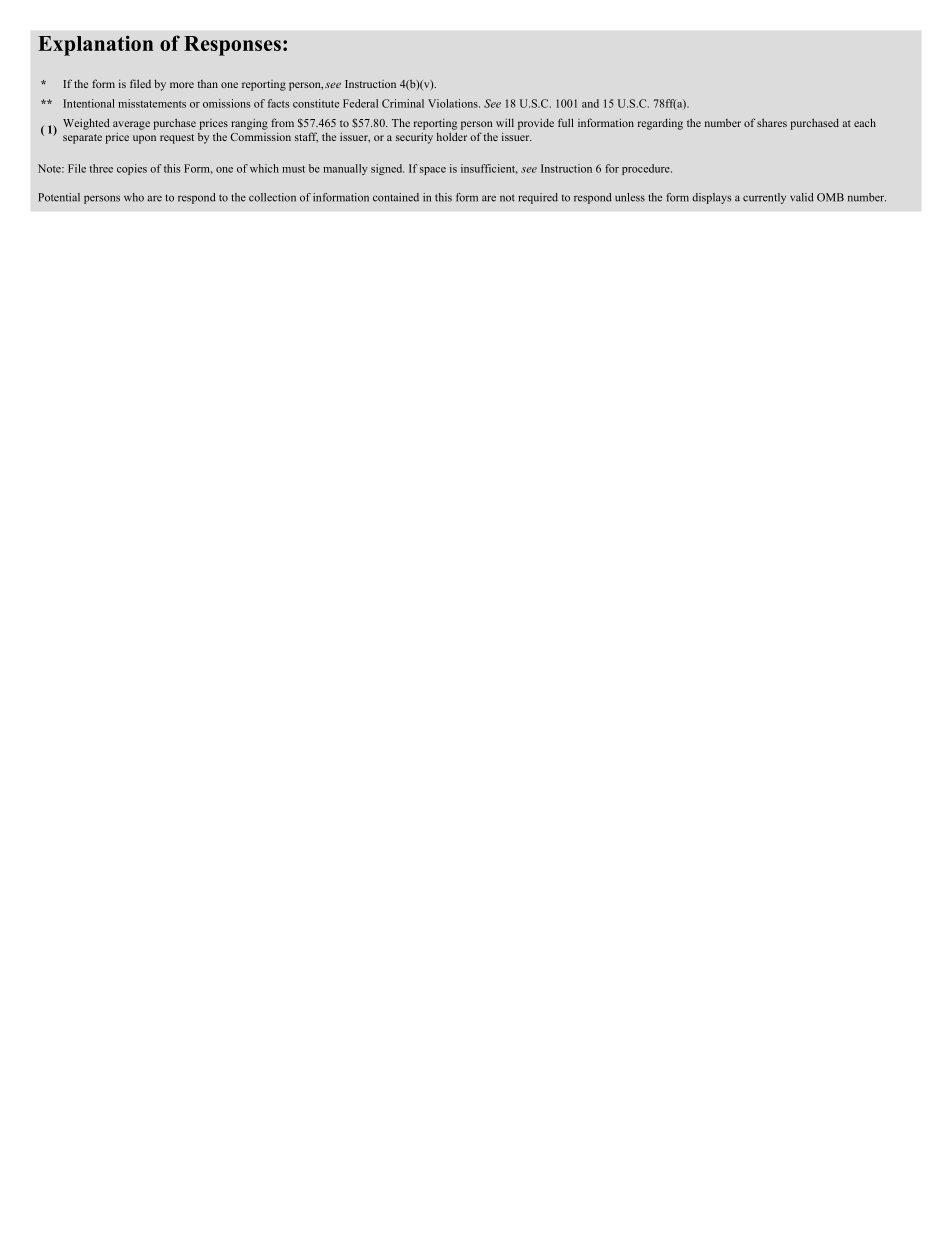  Describe the element at coordinates (772, 122) in the page. I see `shares` at that location.
